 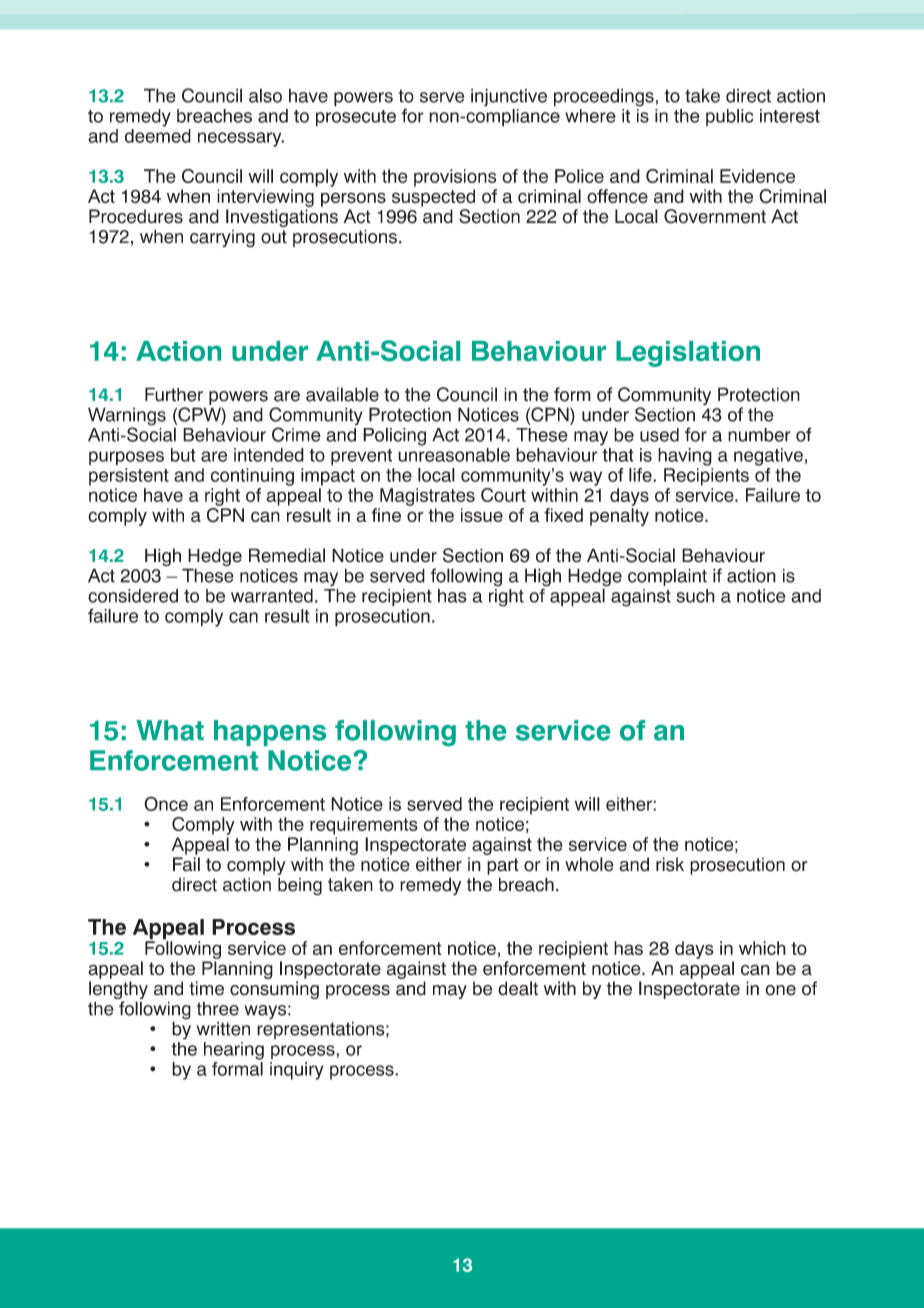 What do you see at coordinates (509, 97) in the screenshot?
I see `injunctive` at bounding box center [509, 97].
